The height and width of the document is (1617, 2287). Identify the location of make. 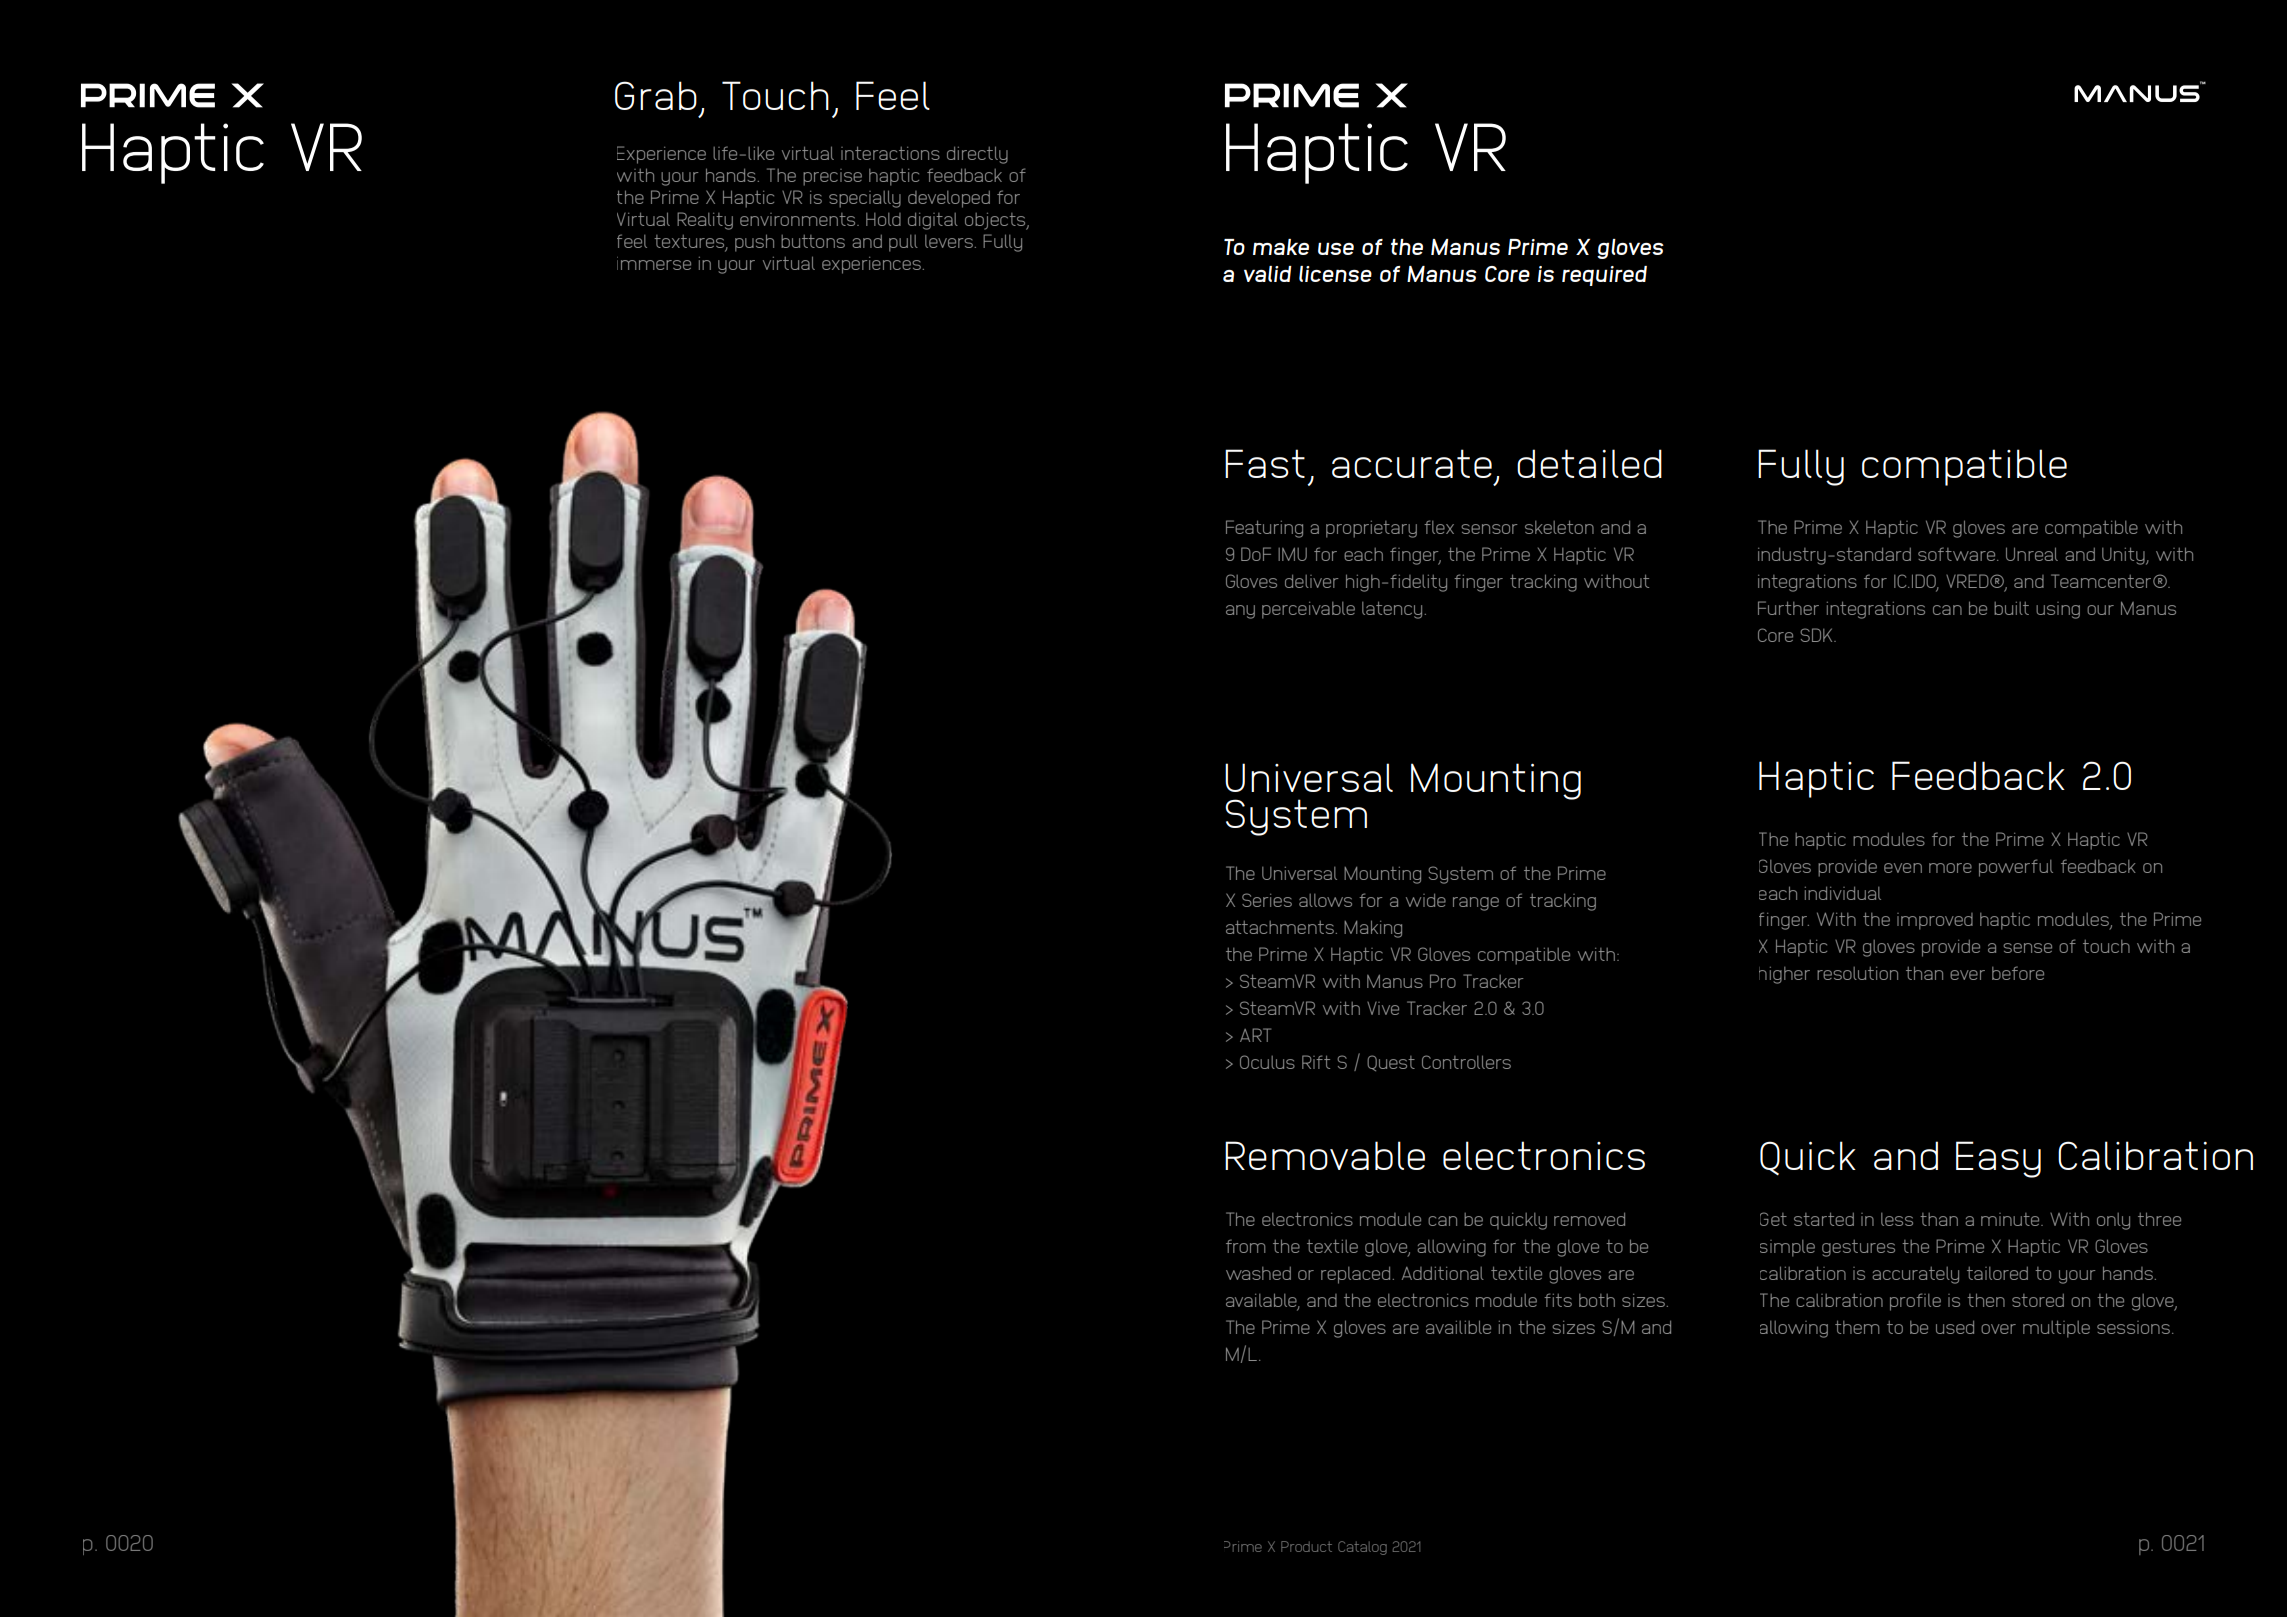
(1281, 247).
